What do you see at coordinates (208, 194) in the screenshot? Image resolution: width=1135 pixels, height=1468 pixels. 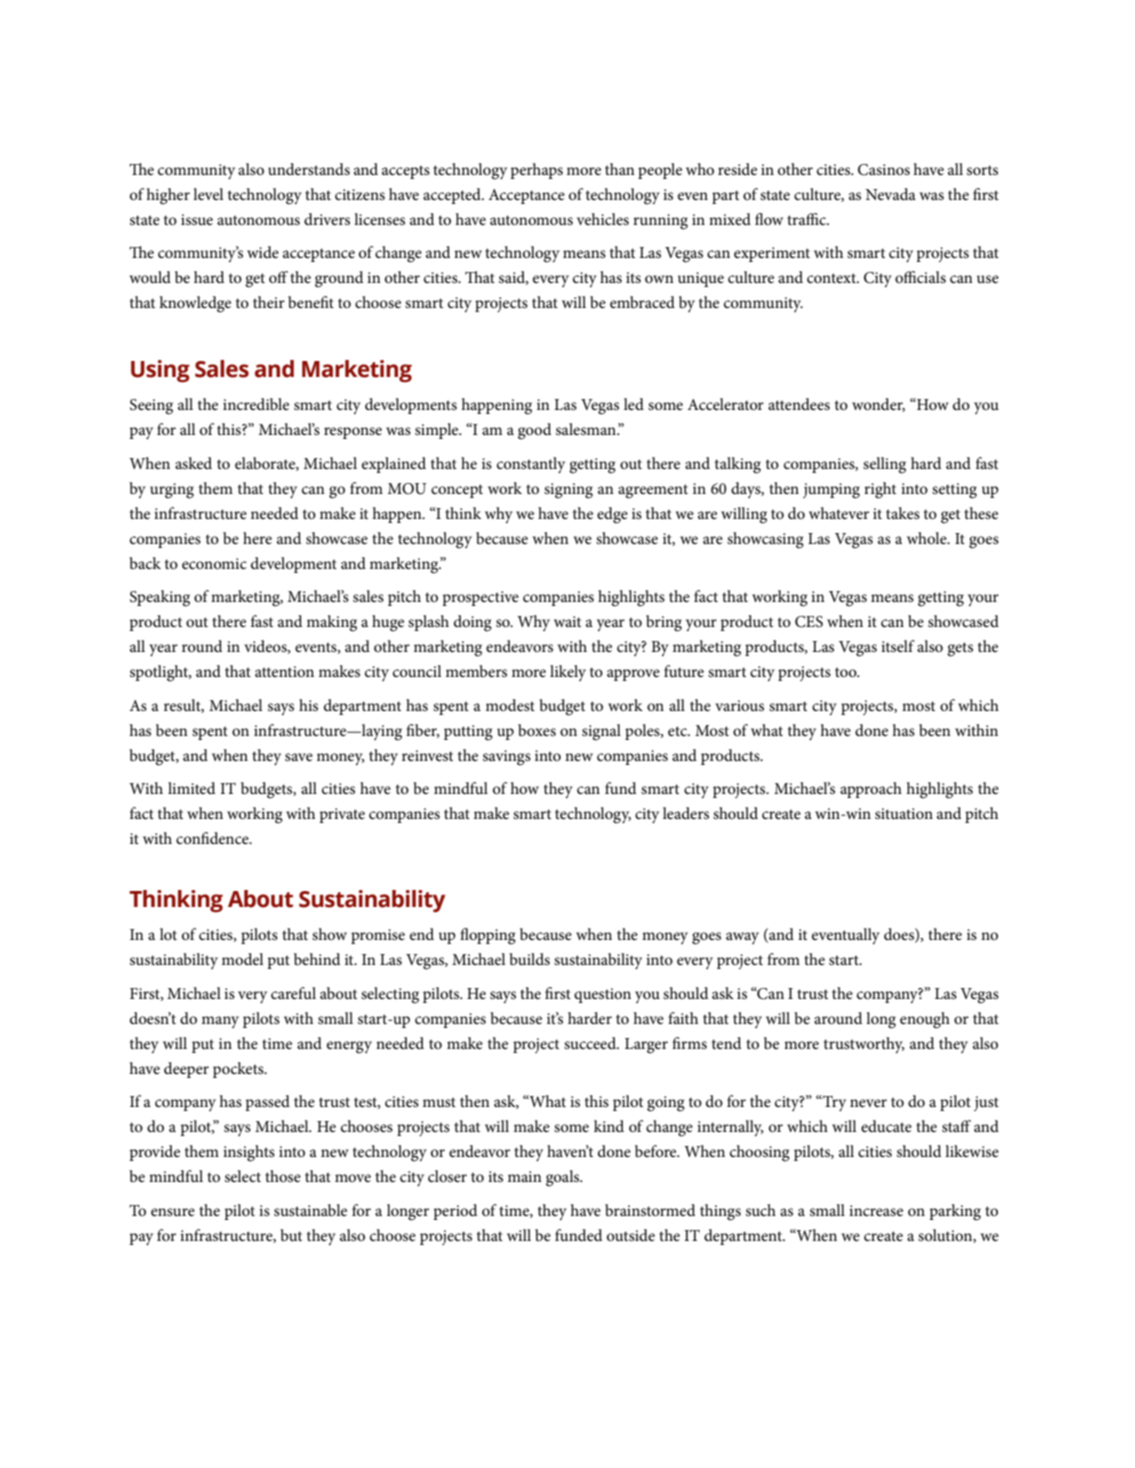 I see `level` at bounding box center [208, 194].
